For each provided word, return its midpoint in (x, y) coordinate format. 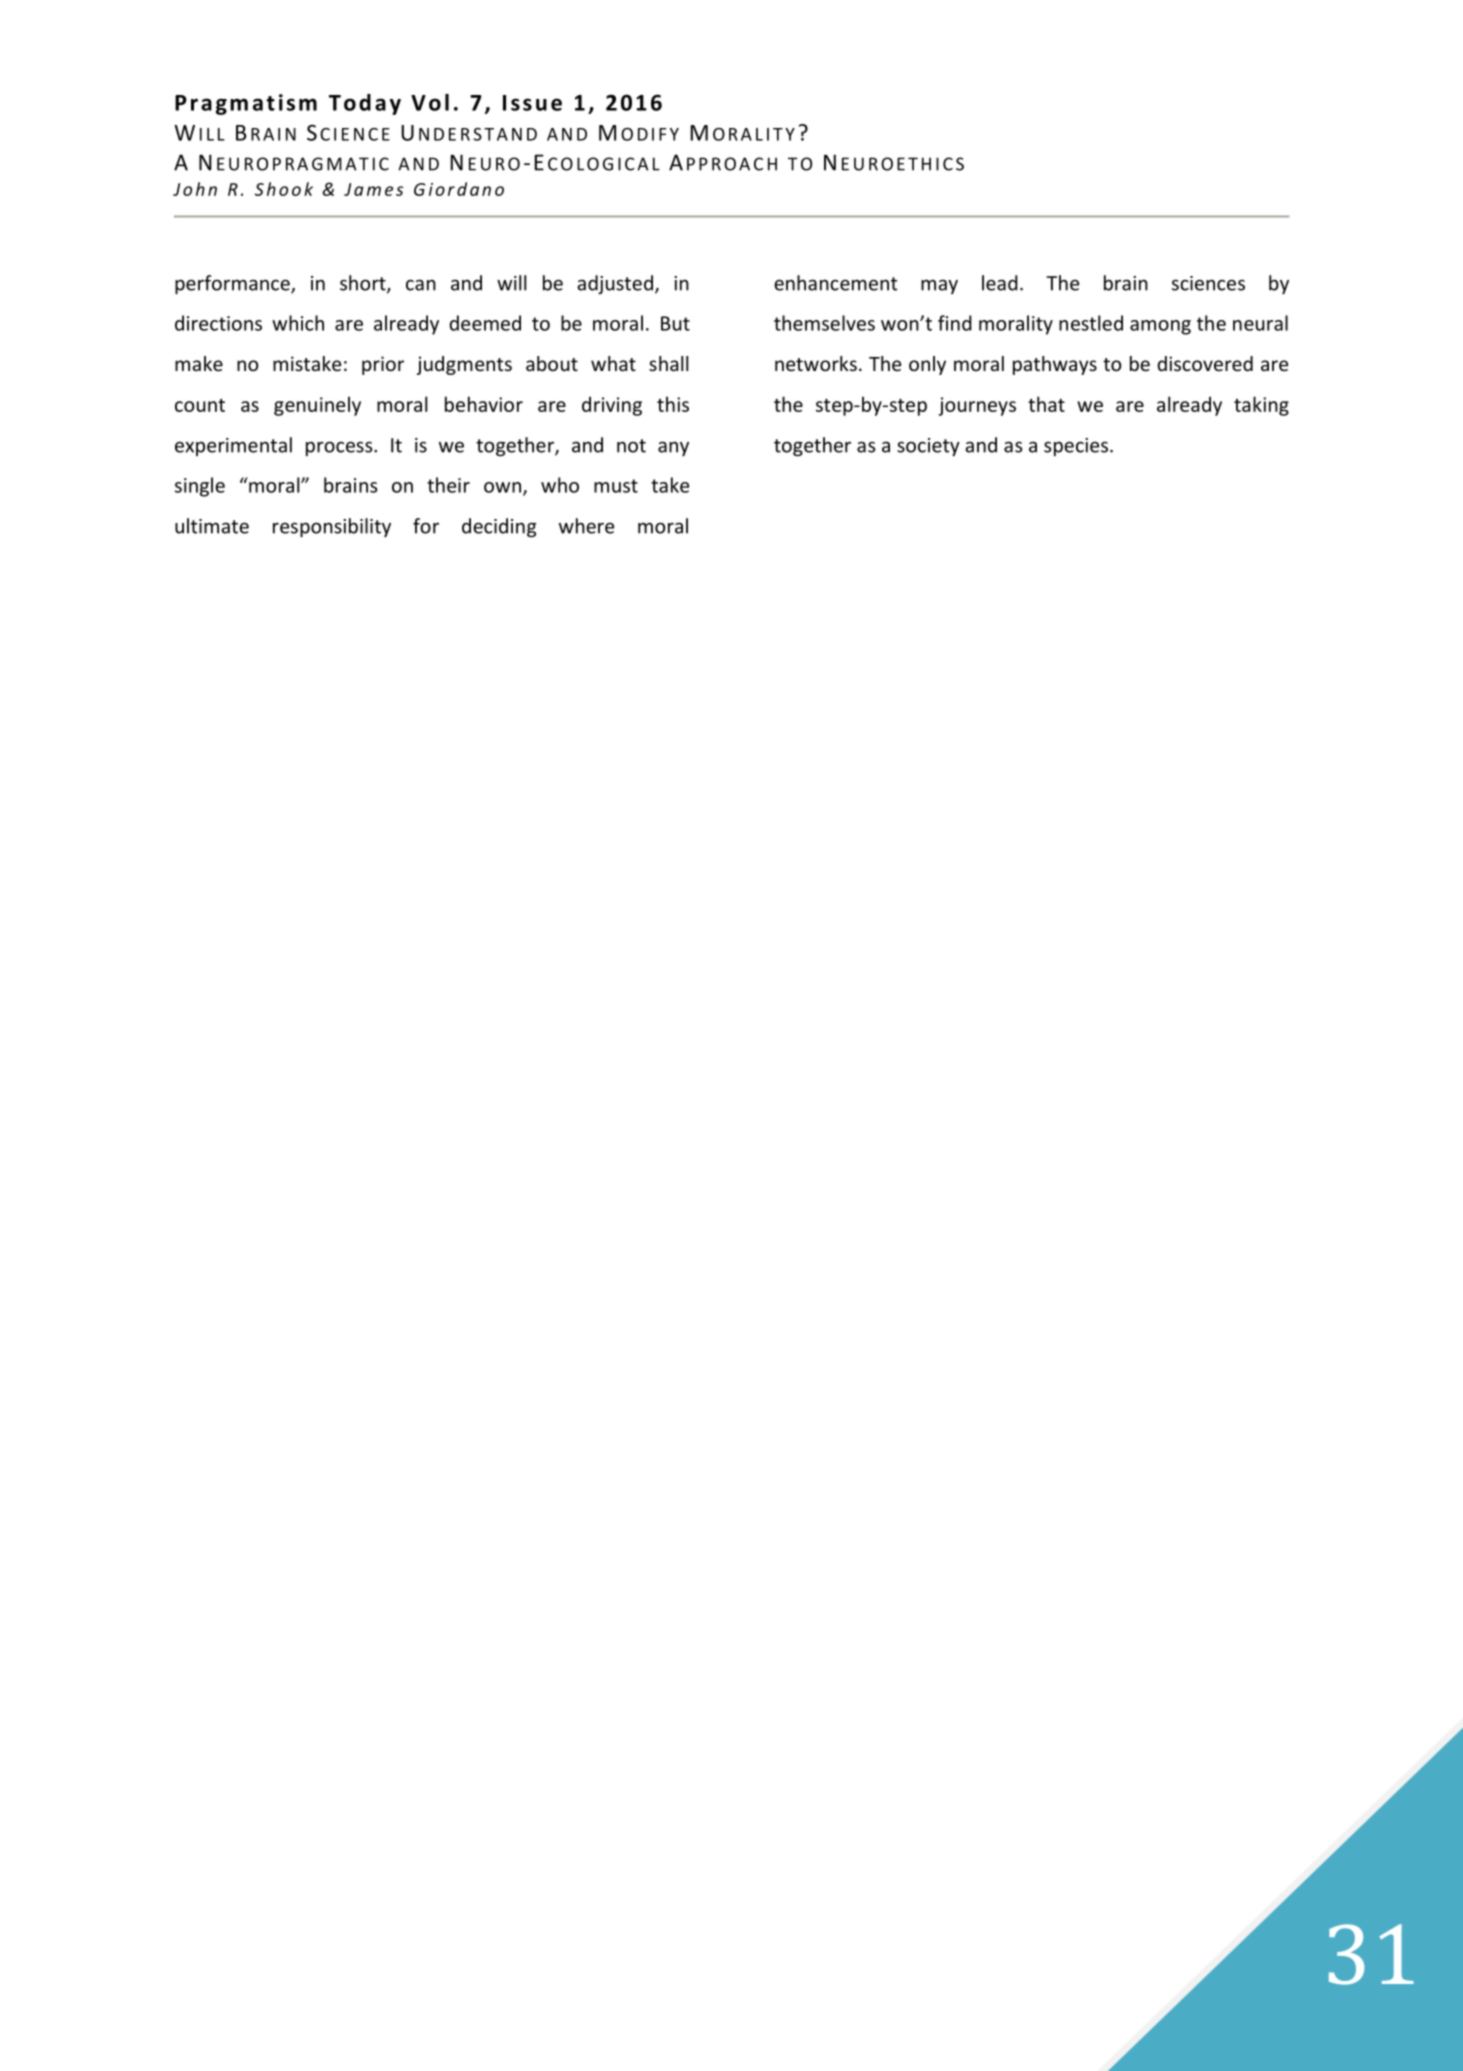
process (340, 448)
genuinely (317, 406)
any (673, 448)
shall (668, 363)
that (1046, 404)
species (1077, 447)
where (586, 526)
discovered (1205, 363)
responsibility (332, 527)
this (673, 404)
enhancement (835, 283)
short (364, 284)
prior (383, 365)
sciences (1208, 283)
